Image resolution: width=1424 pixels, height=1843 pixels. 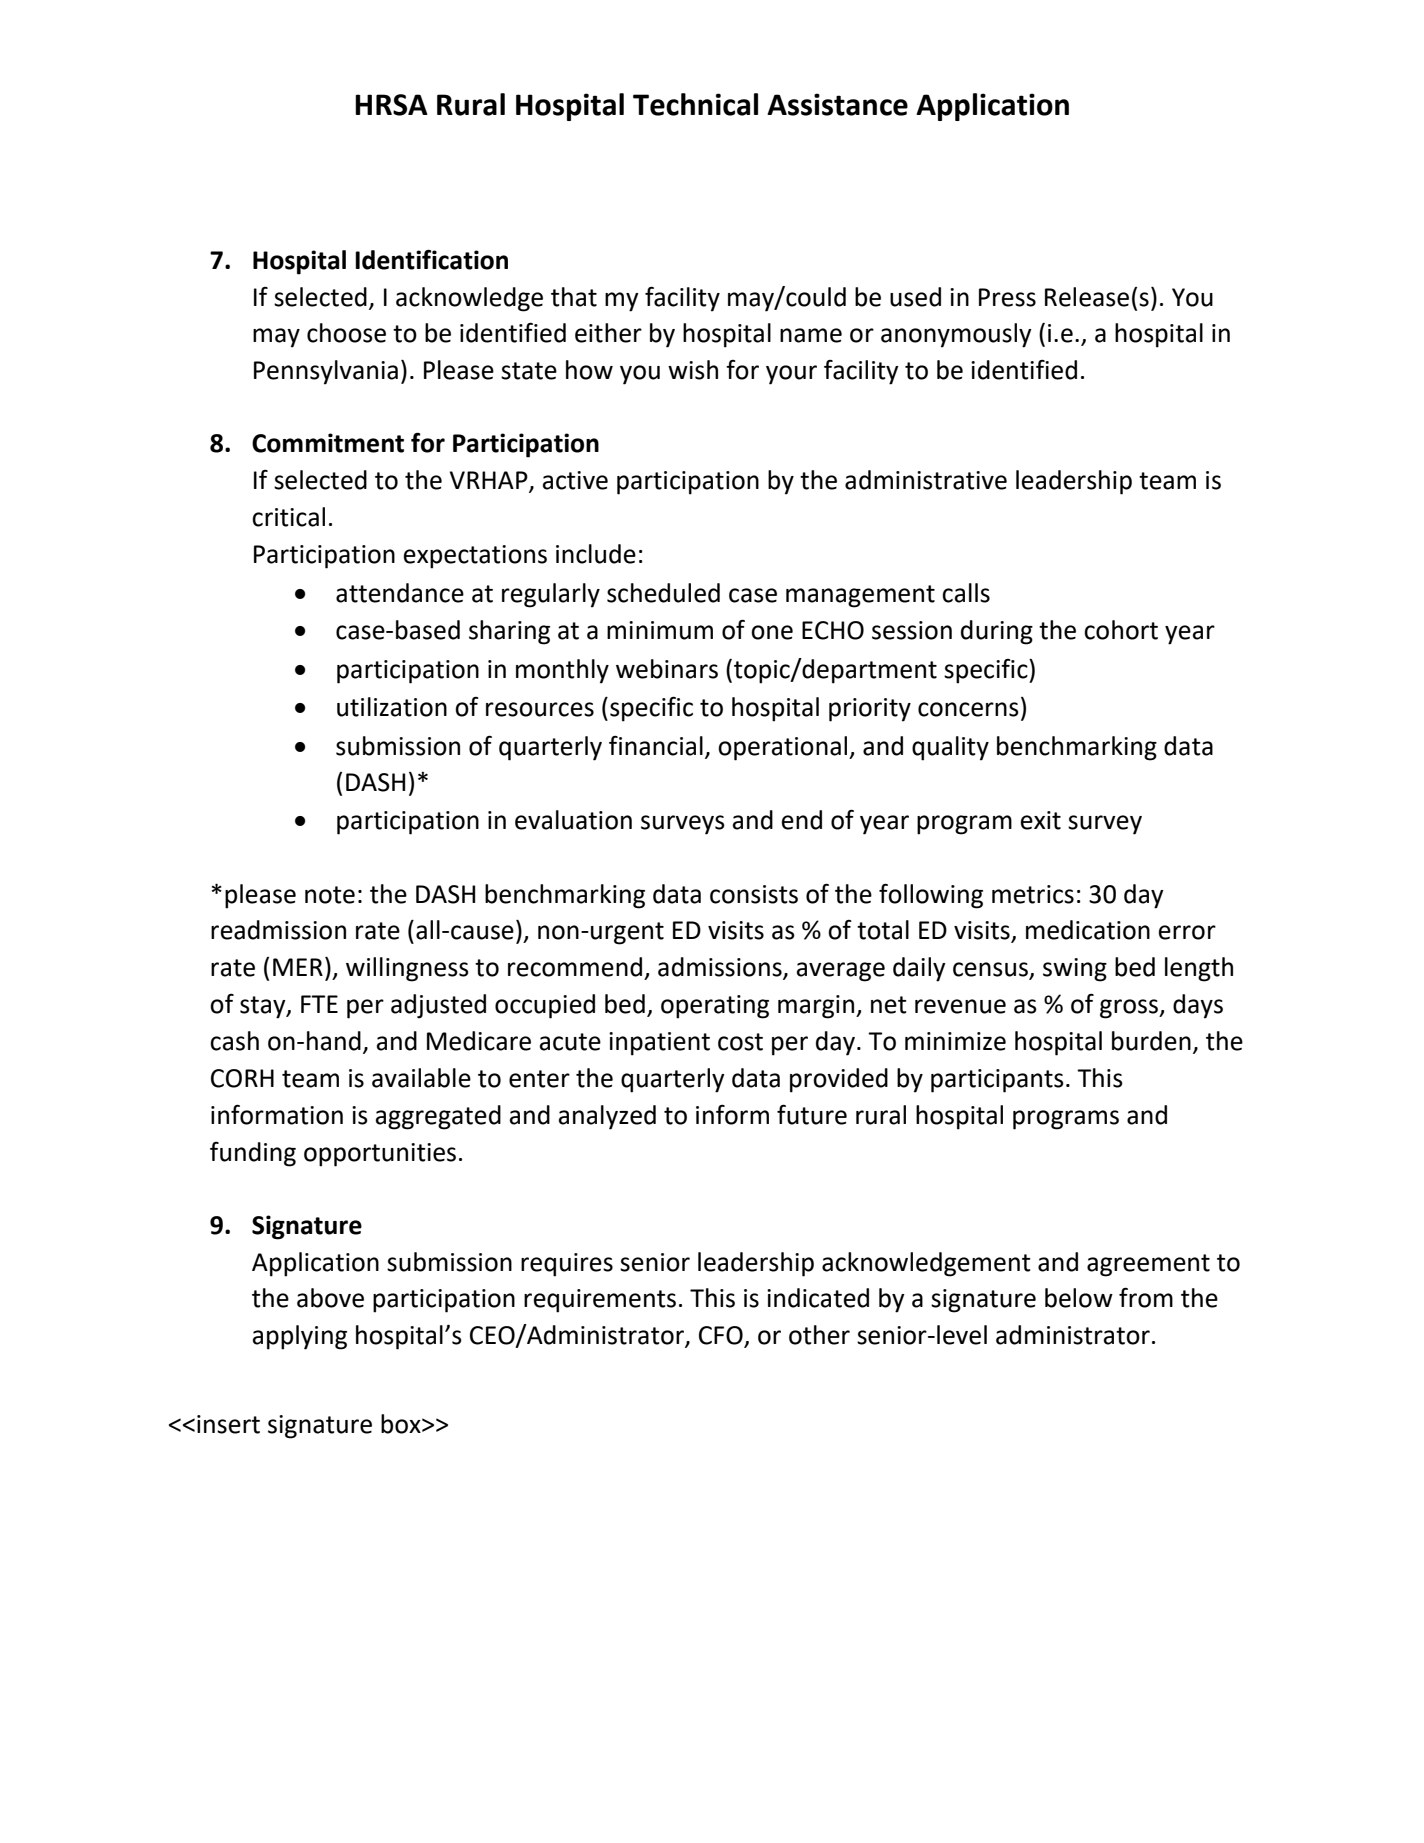 What do you see at coordinates (298, 967) in the page?
I see `MER` at bounding box center [298, 967].
